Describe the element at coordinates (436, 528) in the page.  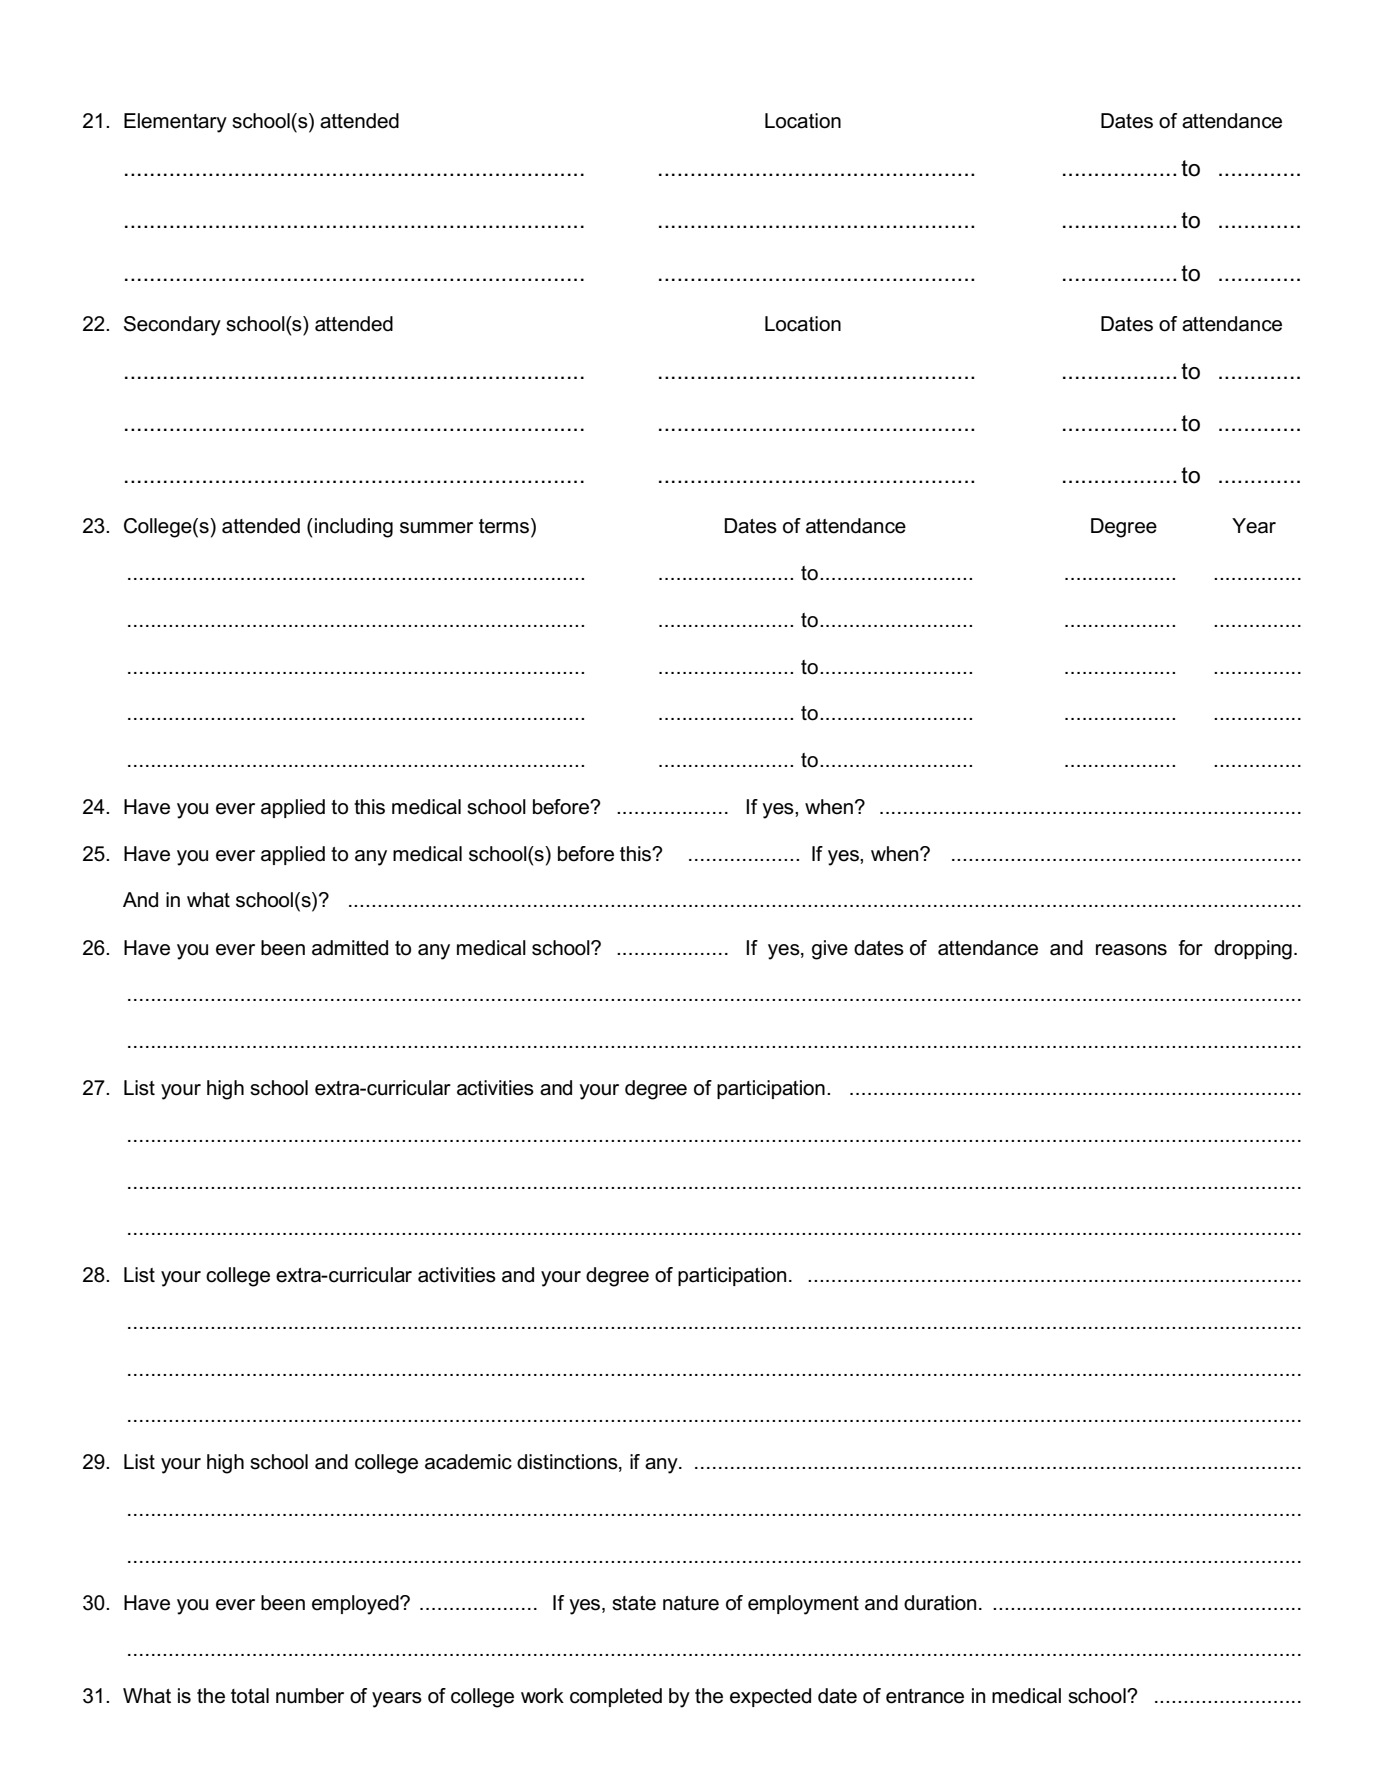
I see `summer` at that location.
